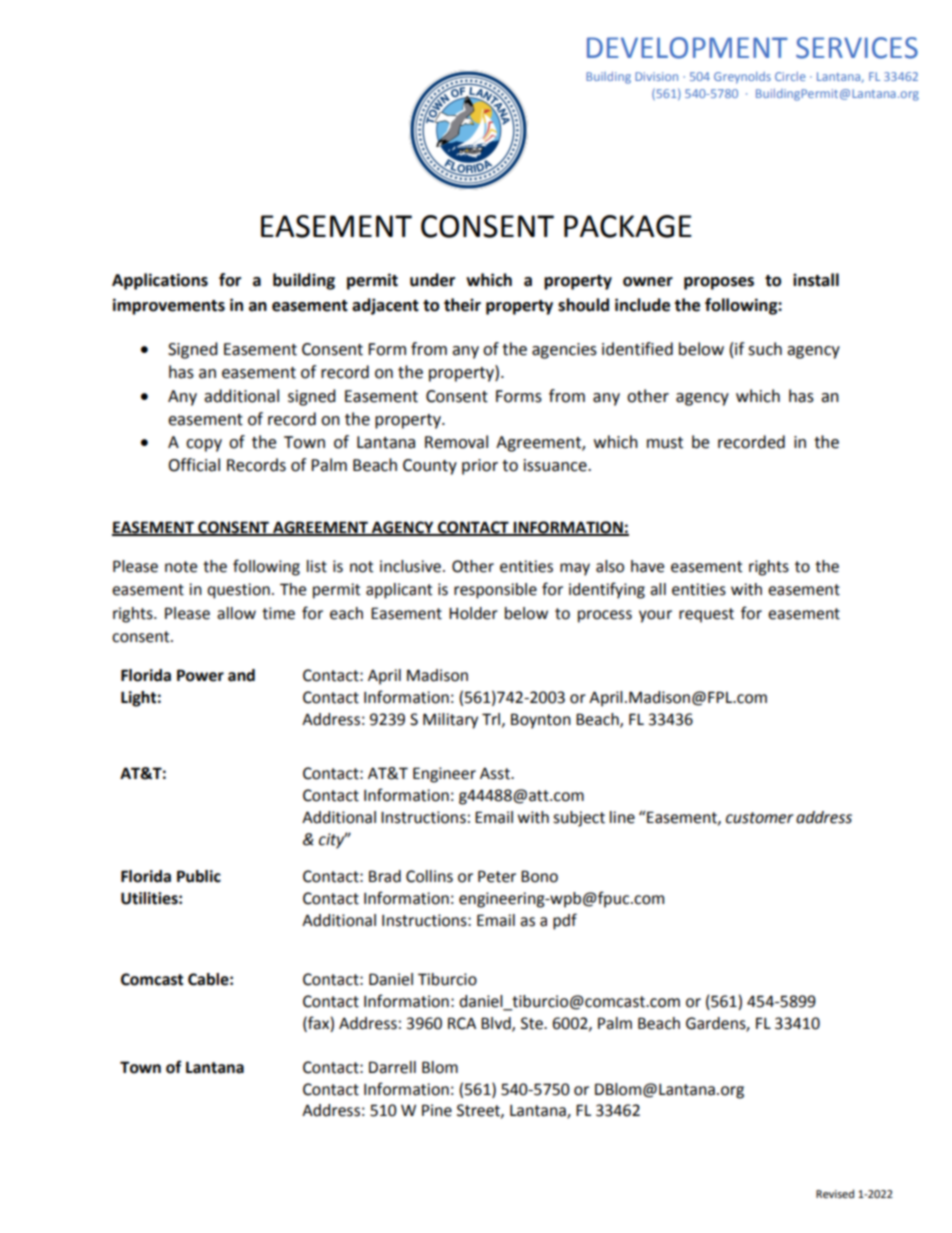 The height and width of the document is (1233, 952). I want to click on Public, so click(199, 876).
